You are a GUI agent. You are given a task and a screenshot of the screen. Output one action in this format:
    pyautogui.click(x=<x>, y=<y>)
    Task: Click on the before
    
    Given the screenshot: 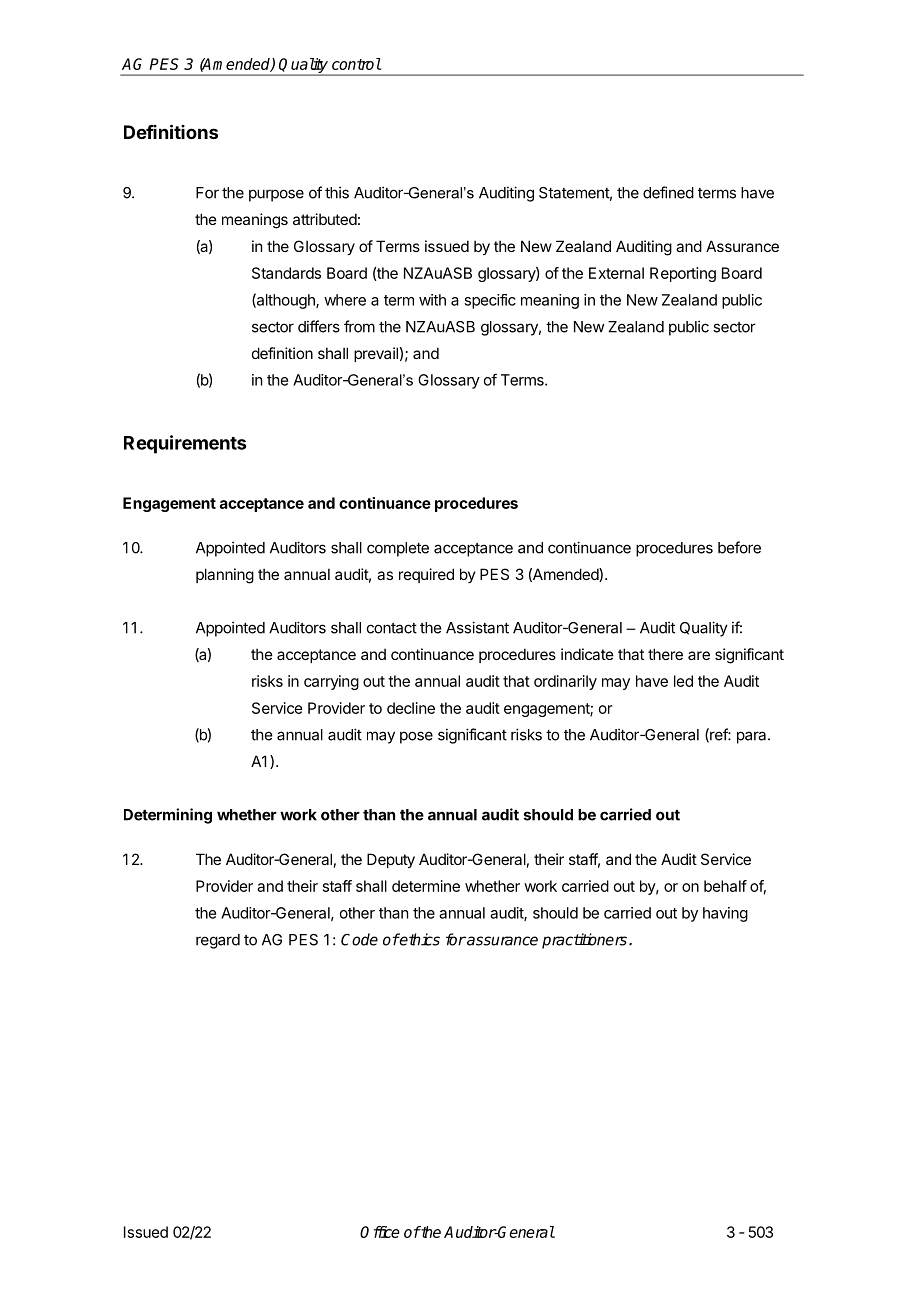 What is the action you would take?
    pyautogui.click(x=739, y=547)
